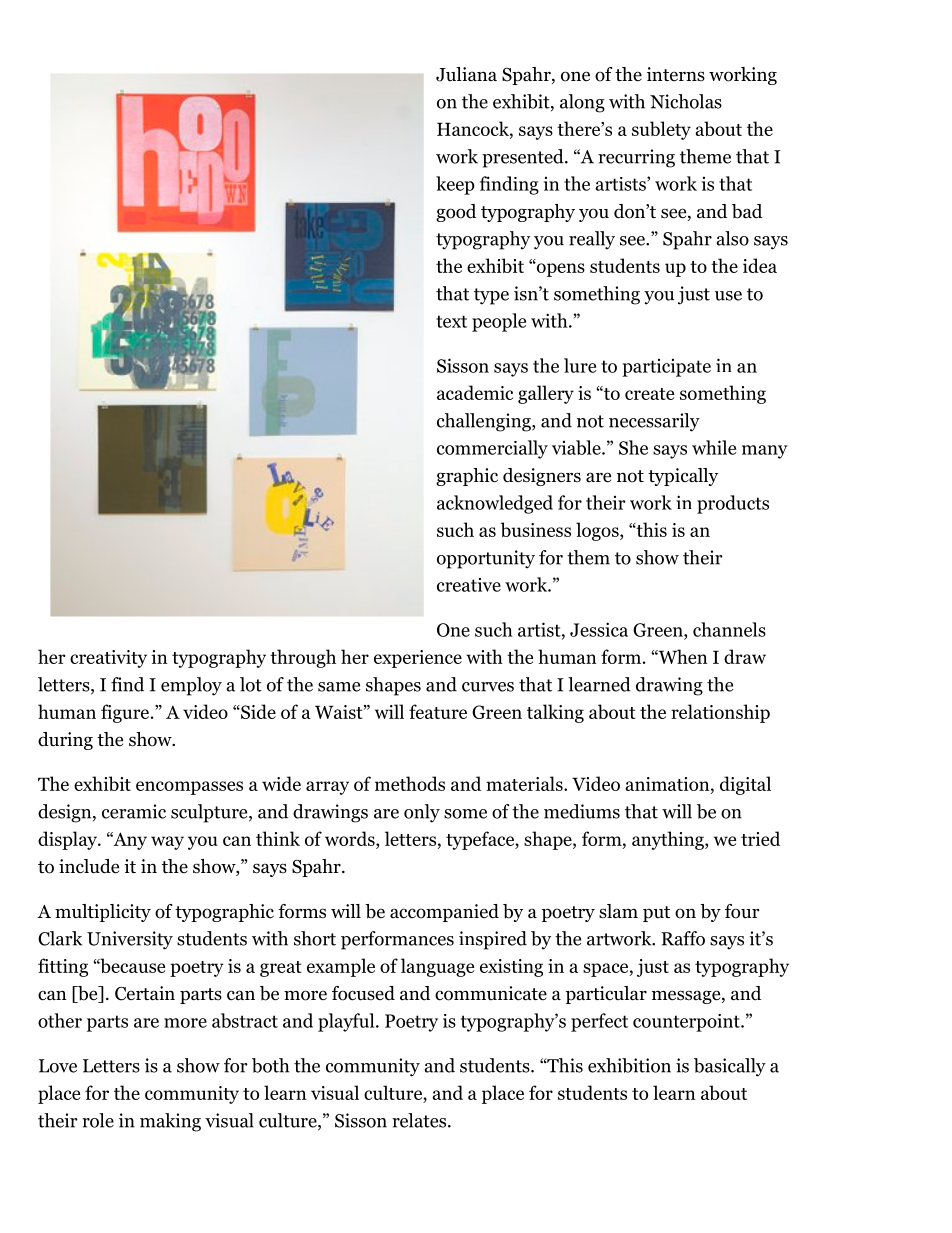 The height and width of the screenshot is (1233, 952). I want to click on anything, so click(669, 840).
